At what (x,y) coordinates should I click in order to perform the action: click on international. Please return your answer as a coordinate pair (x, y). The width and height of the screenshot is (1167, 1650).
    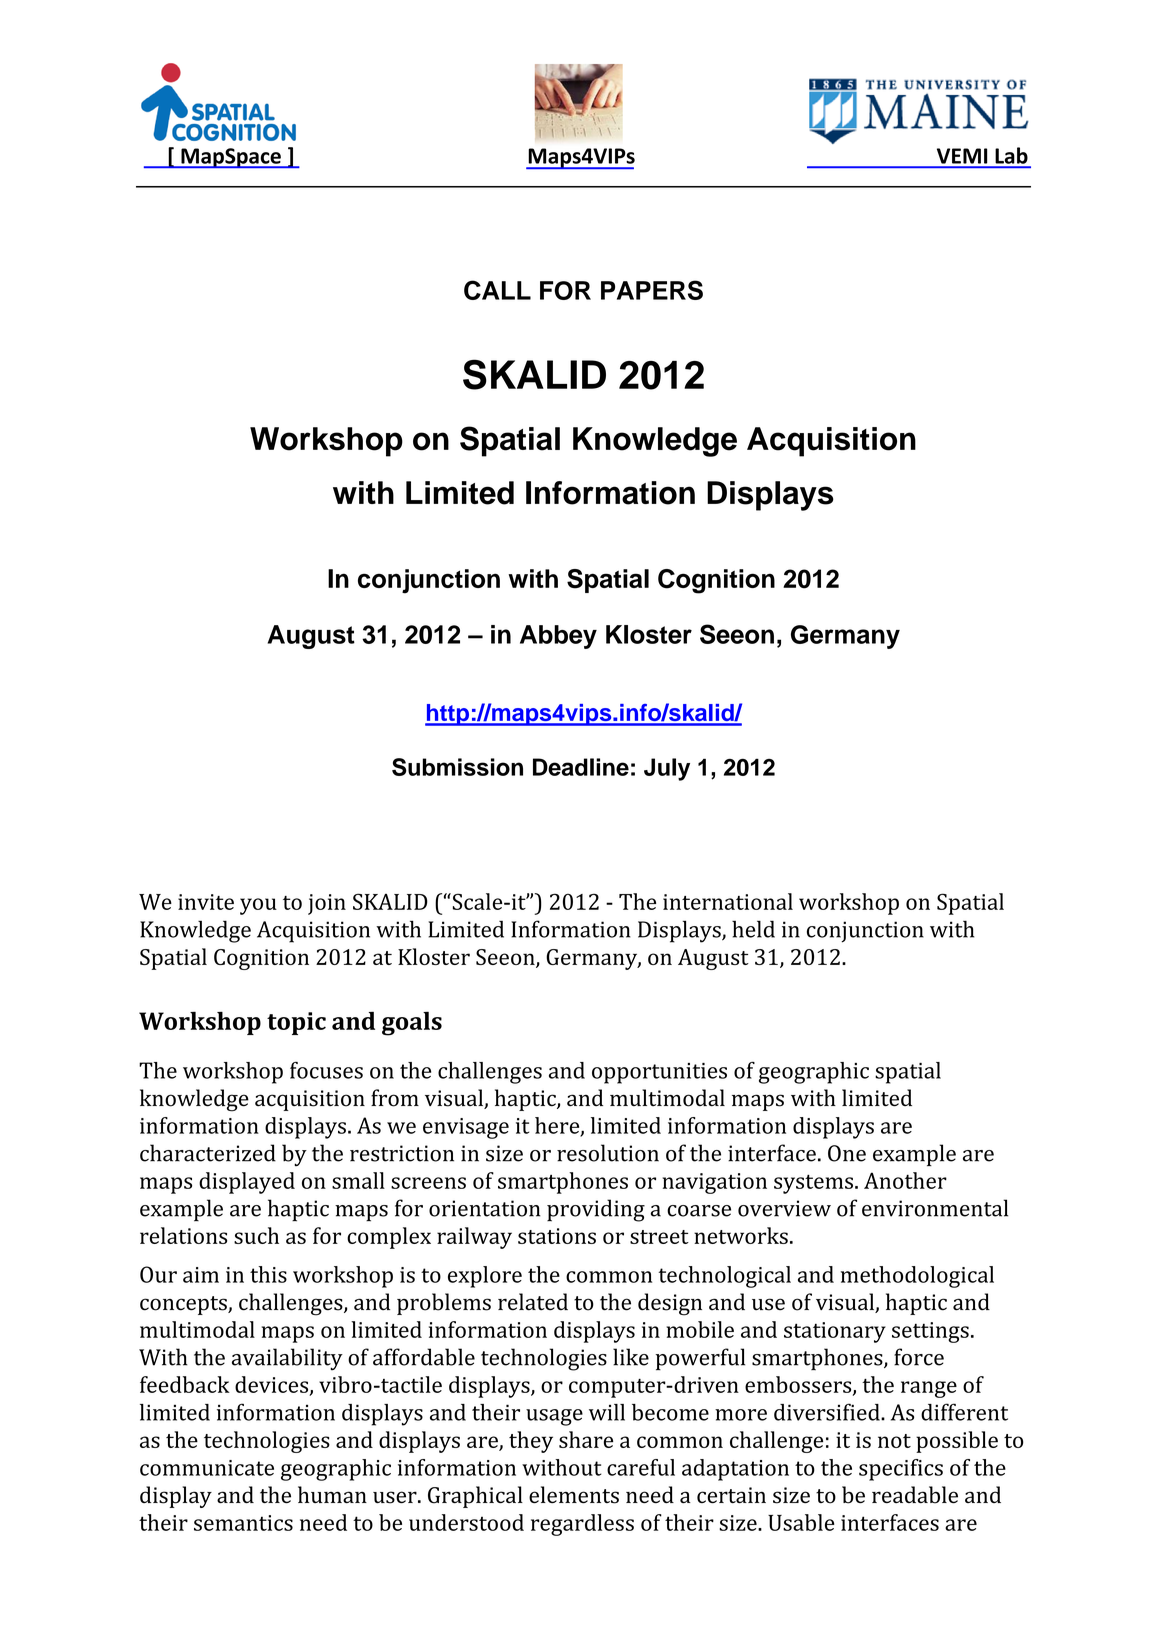
    Looking at the image, I should click on (728, 901).
